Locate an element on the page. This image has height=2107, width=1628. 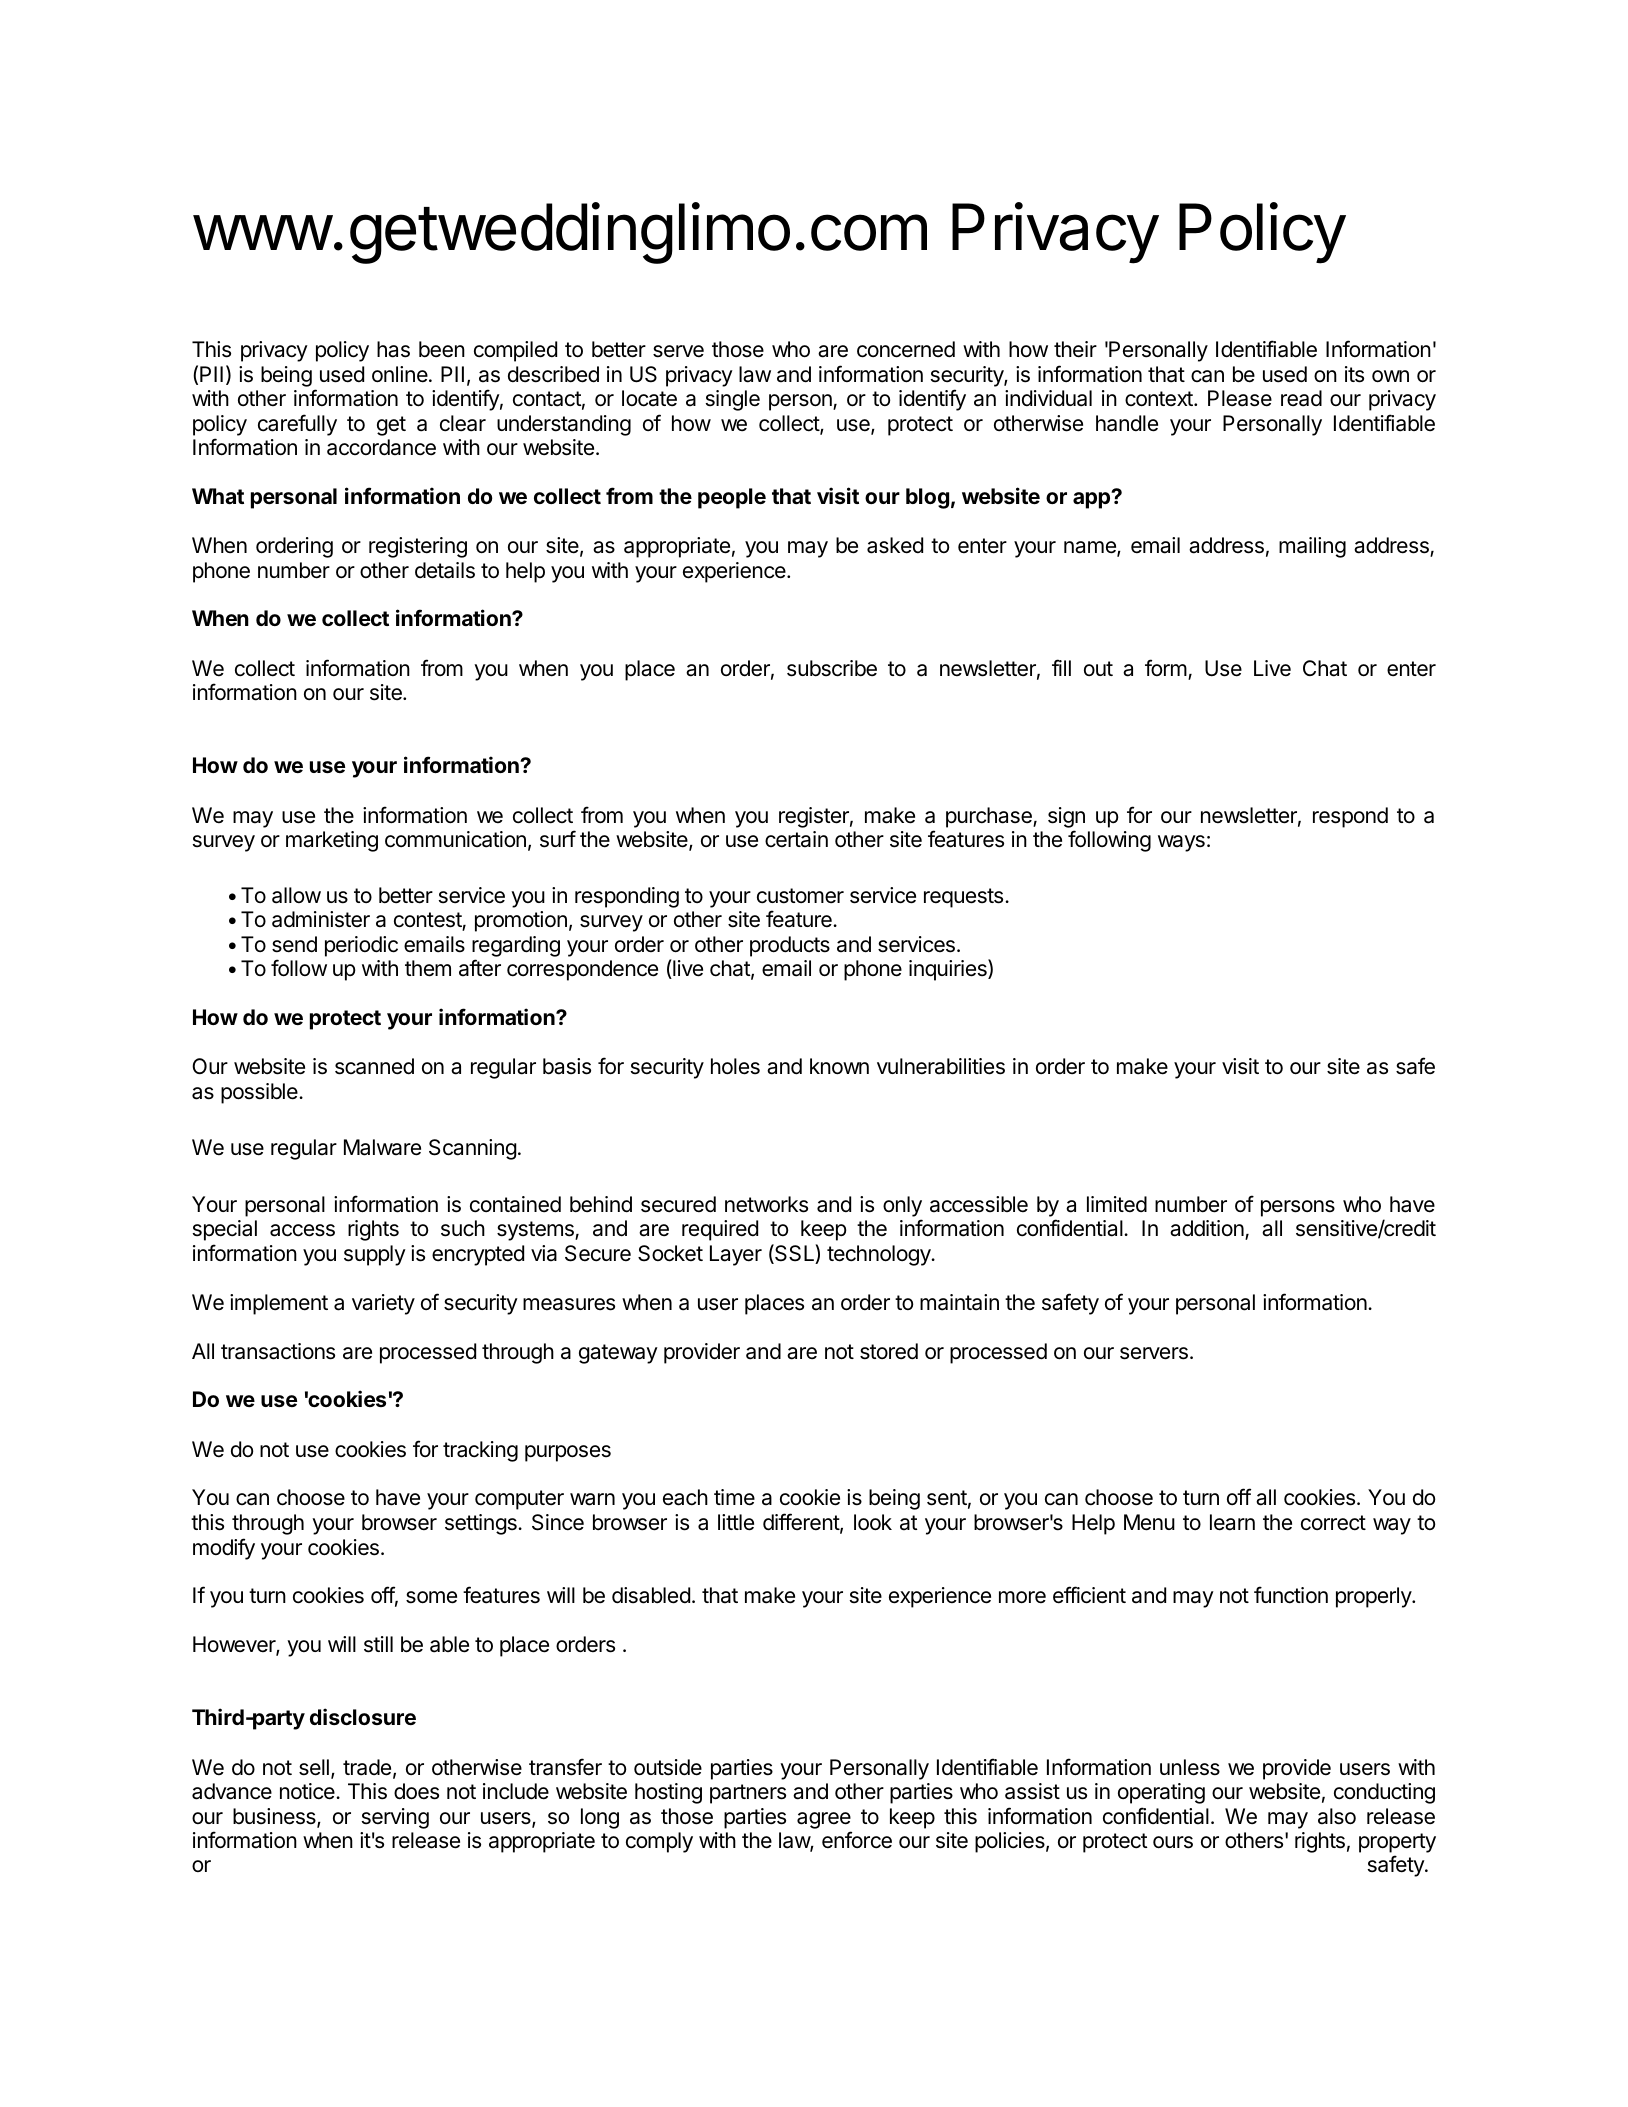
subscribe is located at coordinates (832, 668).
